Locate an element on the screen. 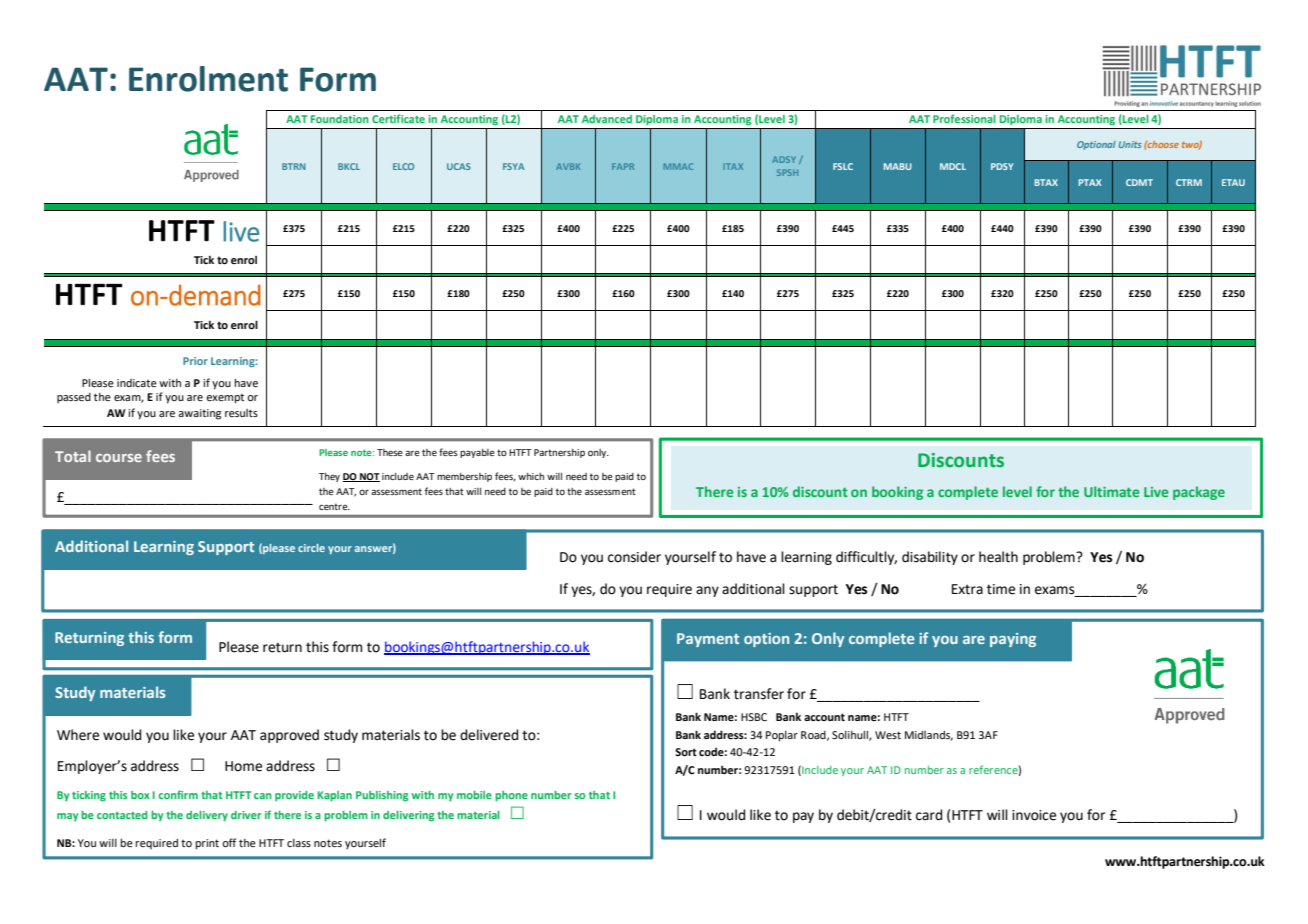  ITAX is located at coordinates (733, 166).
